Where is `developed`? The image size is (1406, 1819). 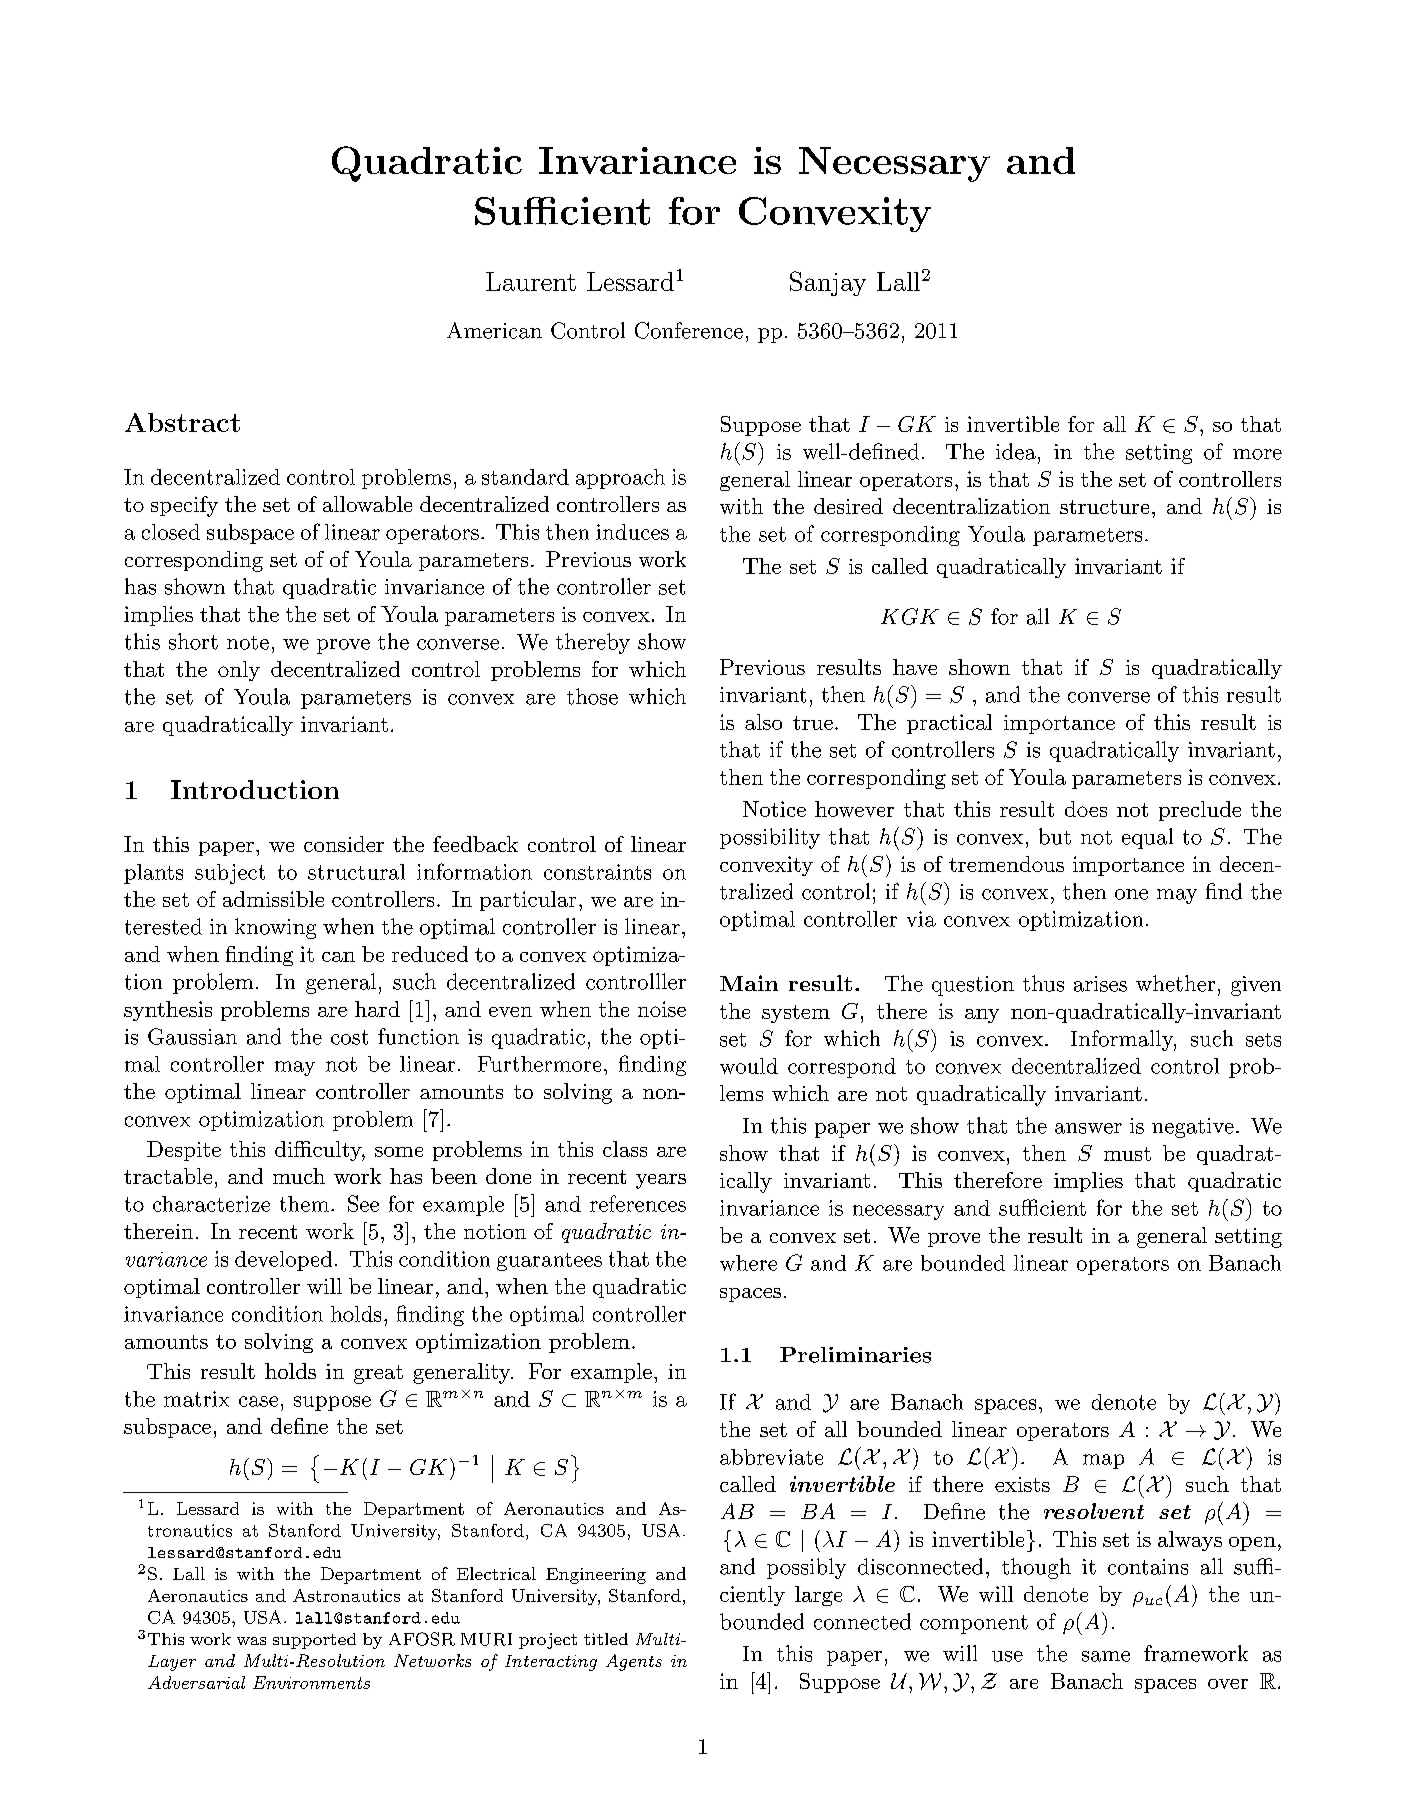 developed is located at coordinates (283, 1261).
